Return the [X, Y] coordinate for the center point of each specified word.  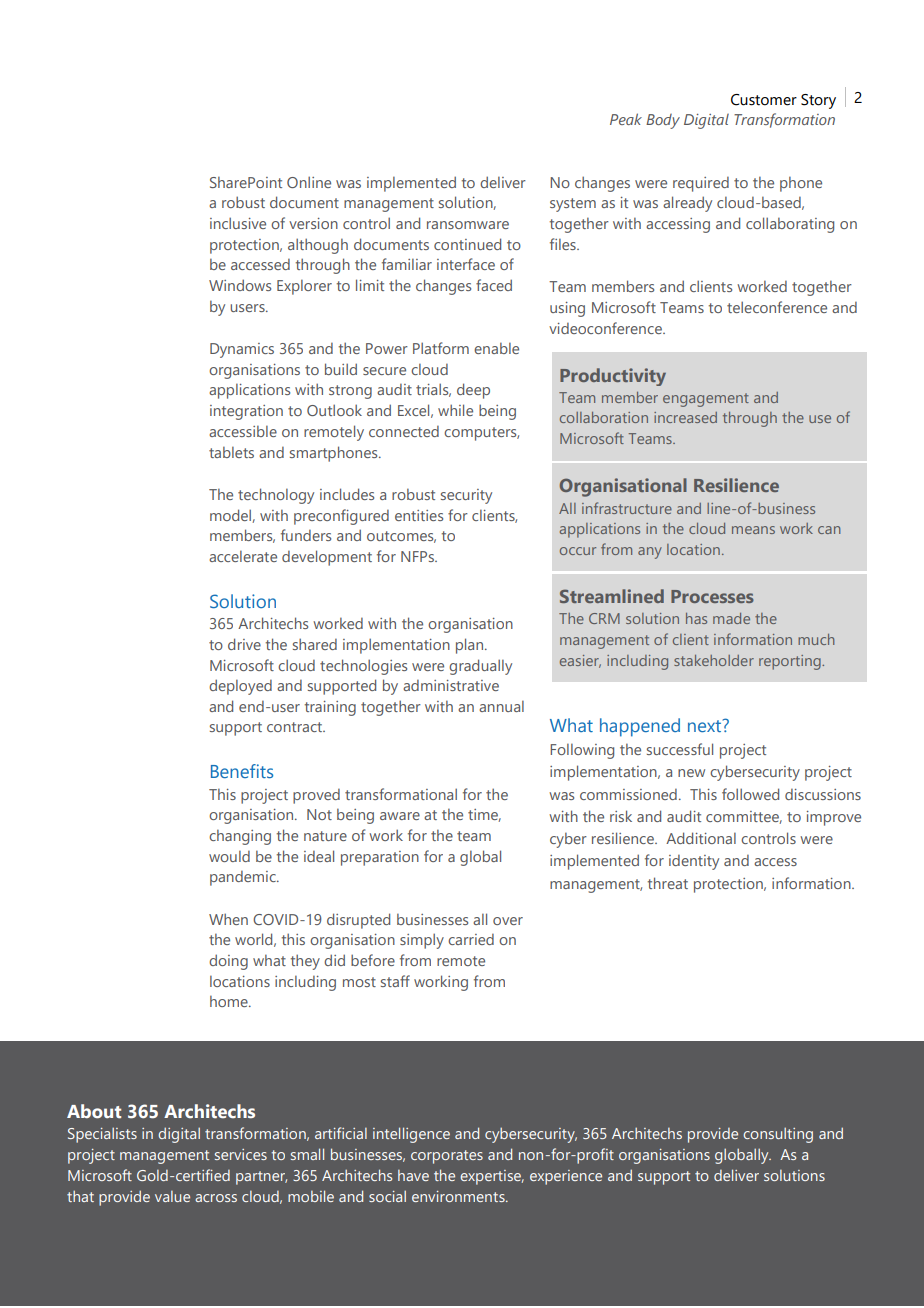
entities [419, 515]
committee [744, 817]
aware [400, 816]
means [753, 530]
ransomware [468, 225]
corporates [447, 1157]
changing [240, 837]
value [172, 1196]
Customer [764, 100]
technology [276, 496]
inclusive [238, 223]
